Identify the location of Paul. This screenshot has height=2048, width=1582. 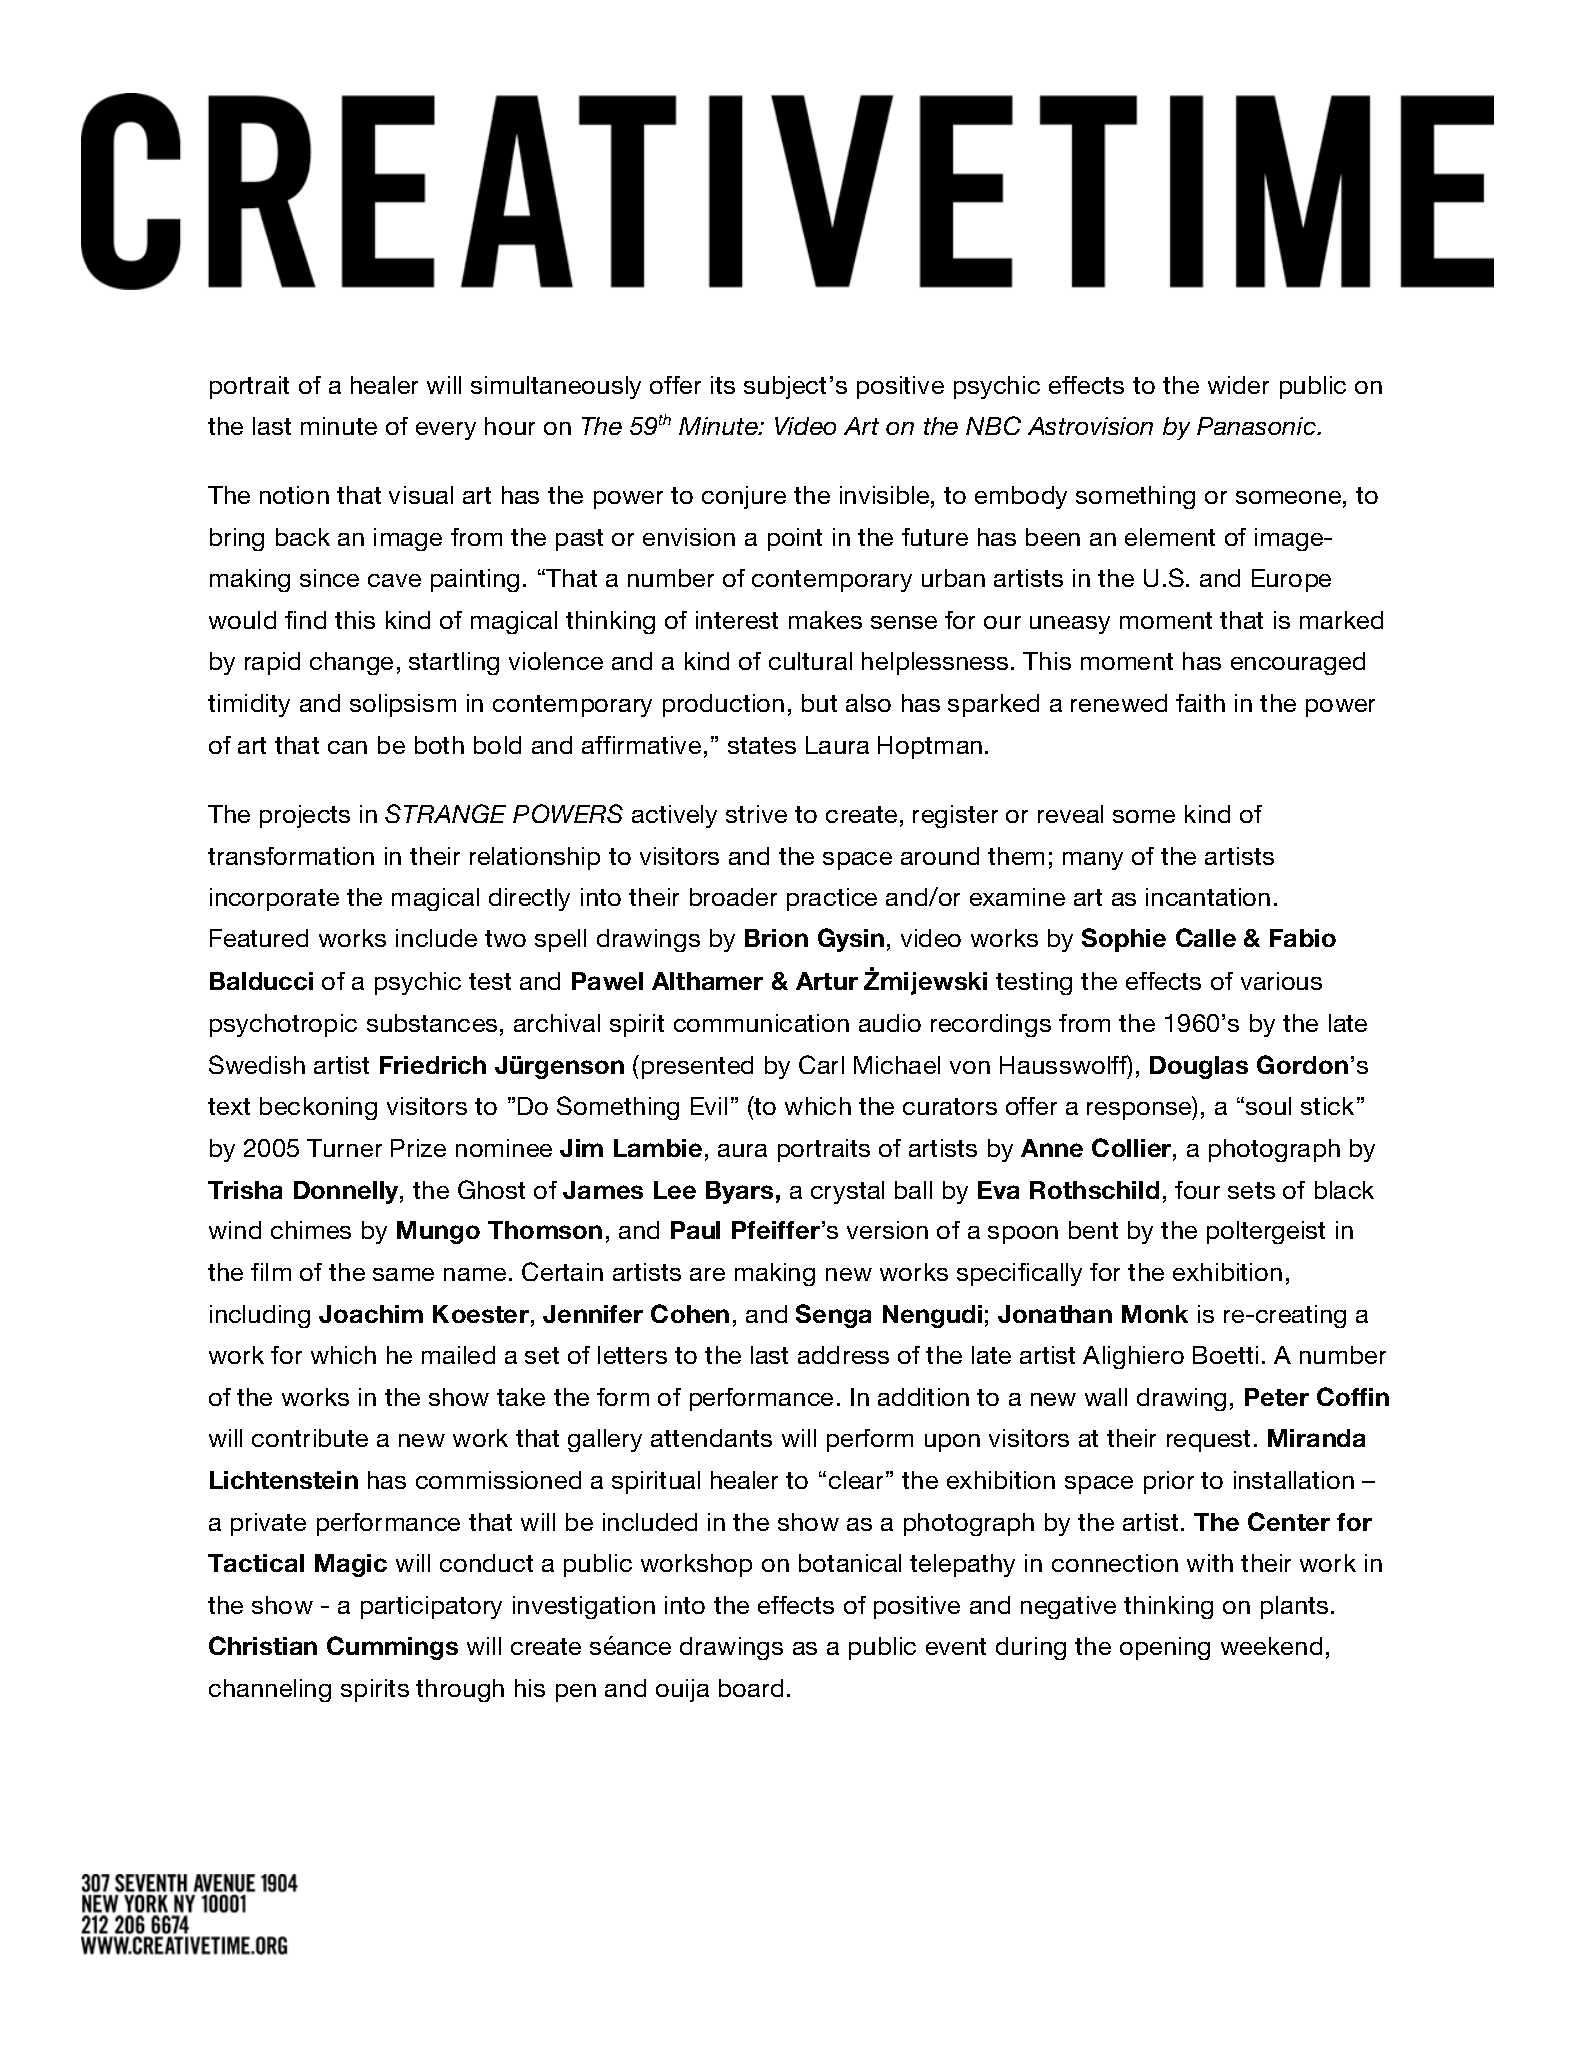
(695, 1230).
